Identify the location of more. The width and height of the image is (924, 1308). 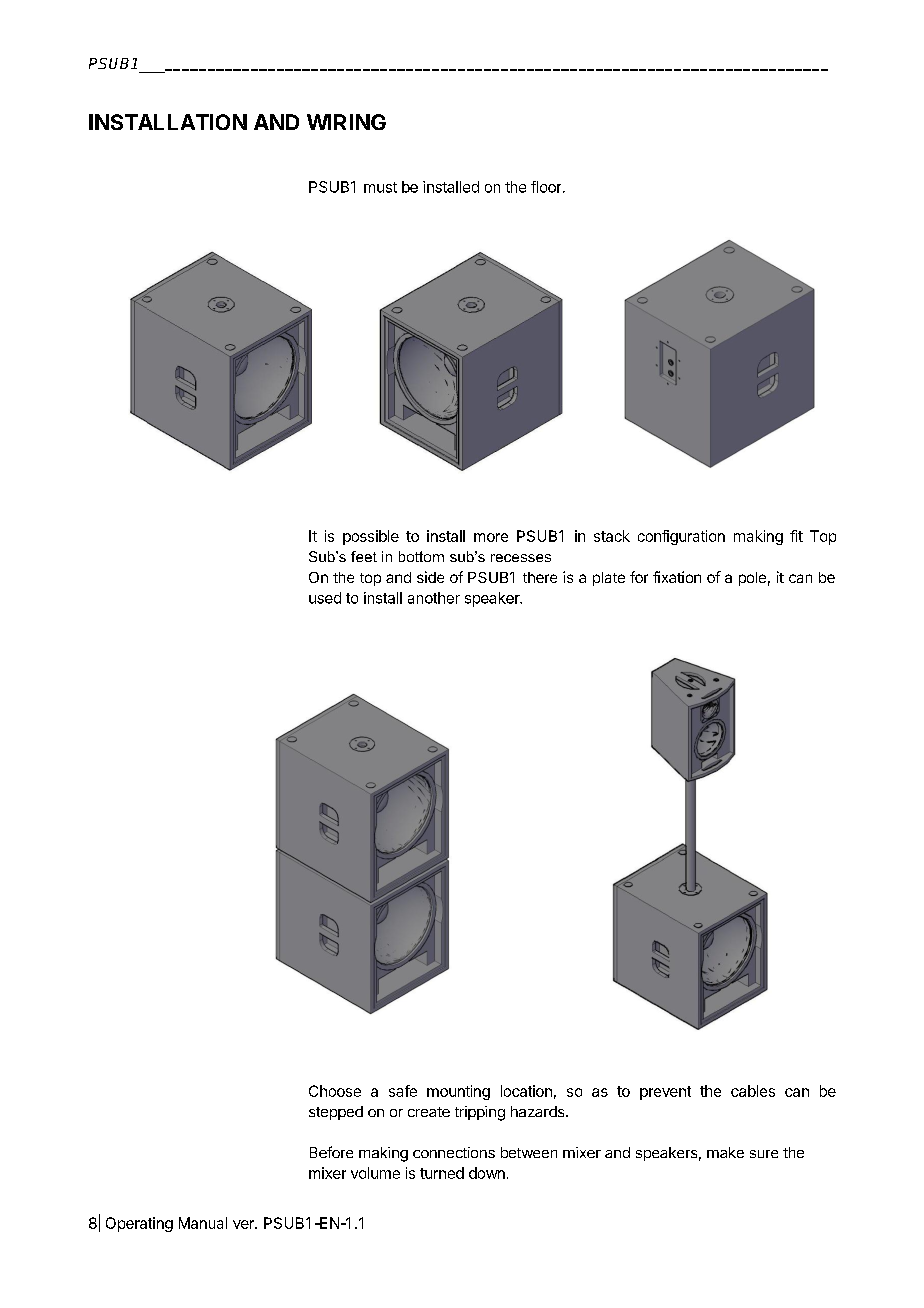
(491, 537).
